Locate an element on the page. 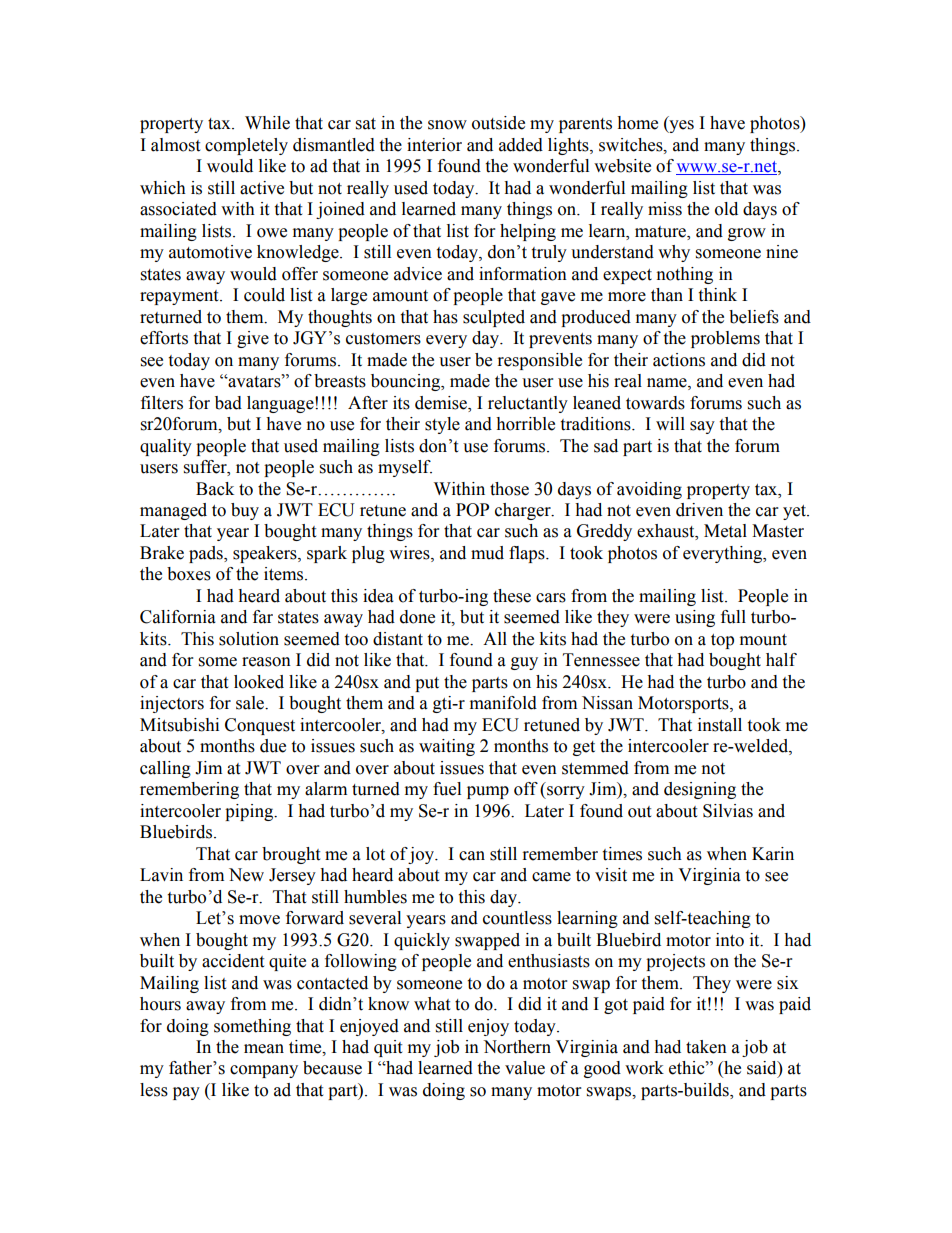 The width and height of the document is (952, 1233). mean is located at coordinates (264, 1049).
